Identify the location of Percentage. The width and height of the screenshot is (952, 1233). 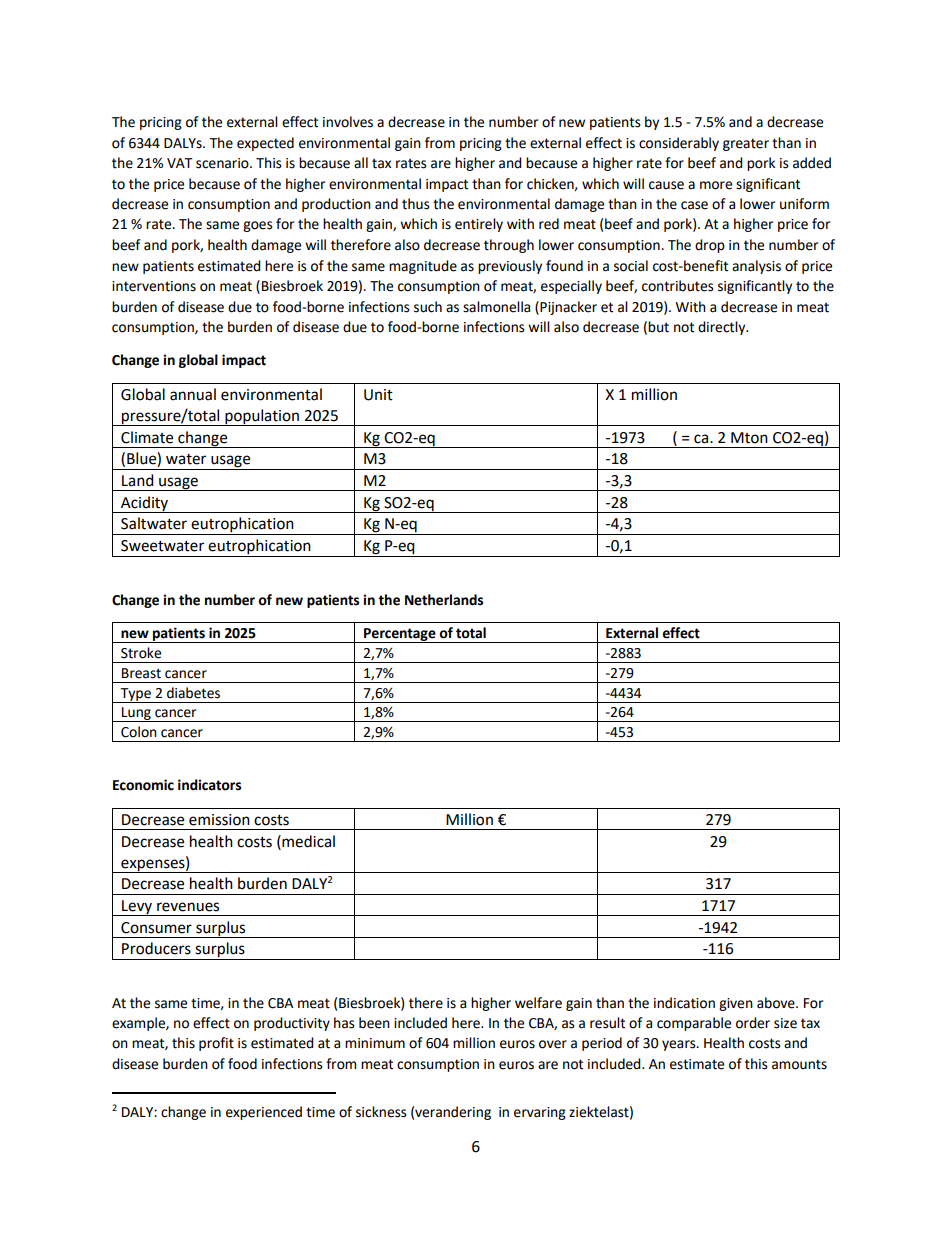
(400, 635).
